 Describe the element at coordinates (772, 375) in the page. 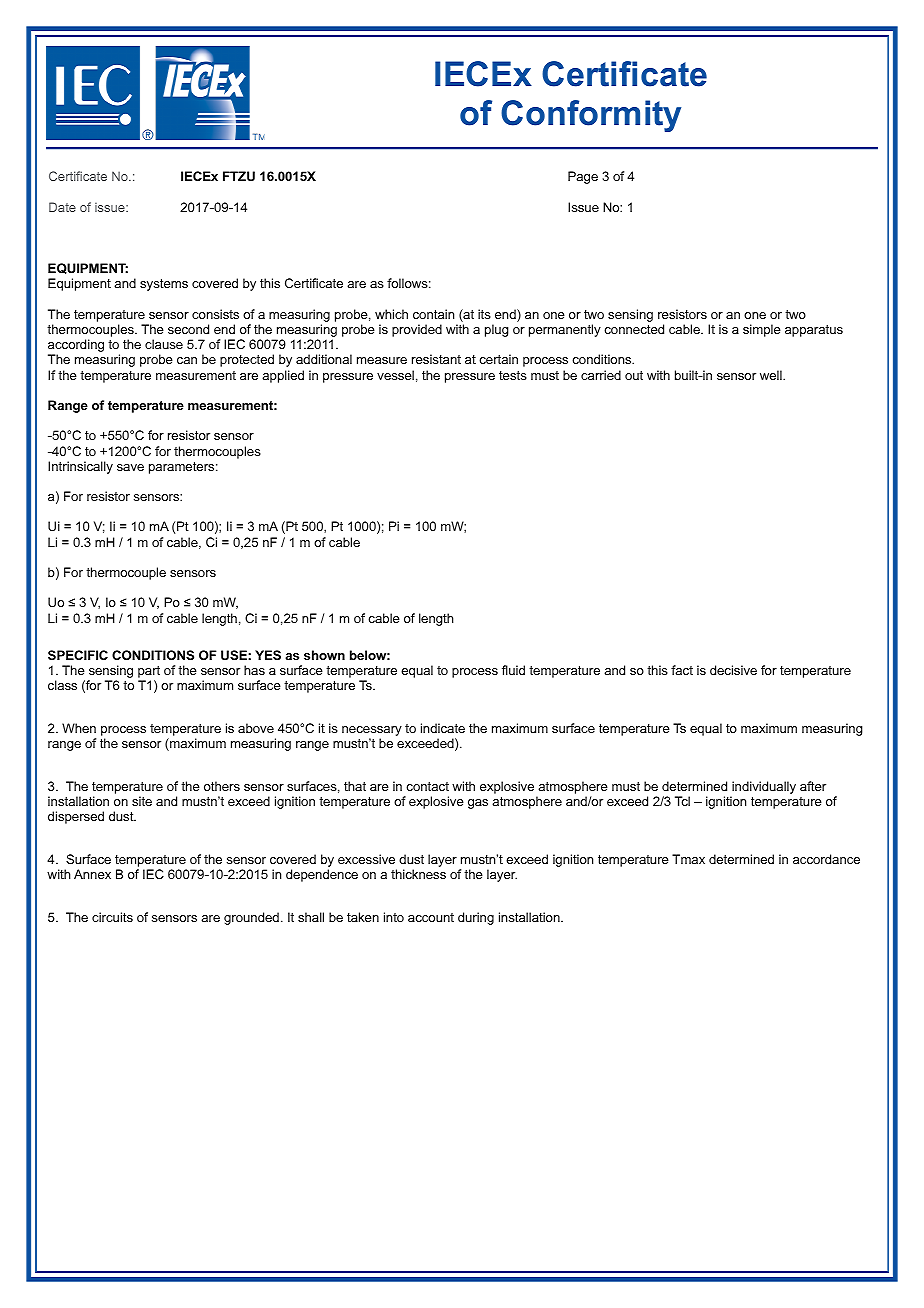

I see `well` at that location.
